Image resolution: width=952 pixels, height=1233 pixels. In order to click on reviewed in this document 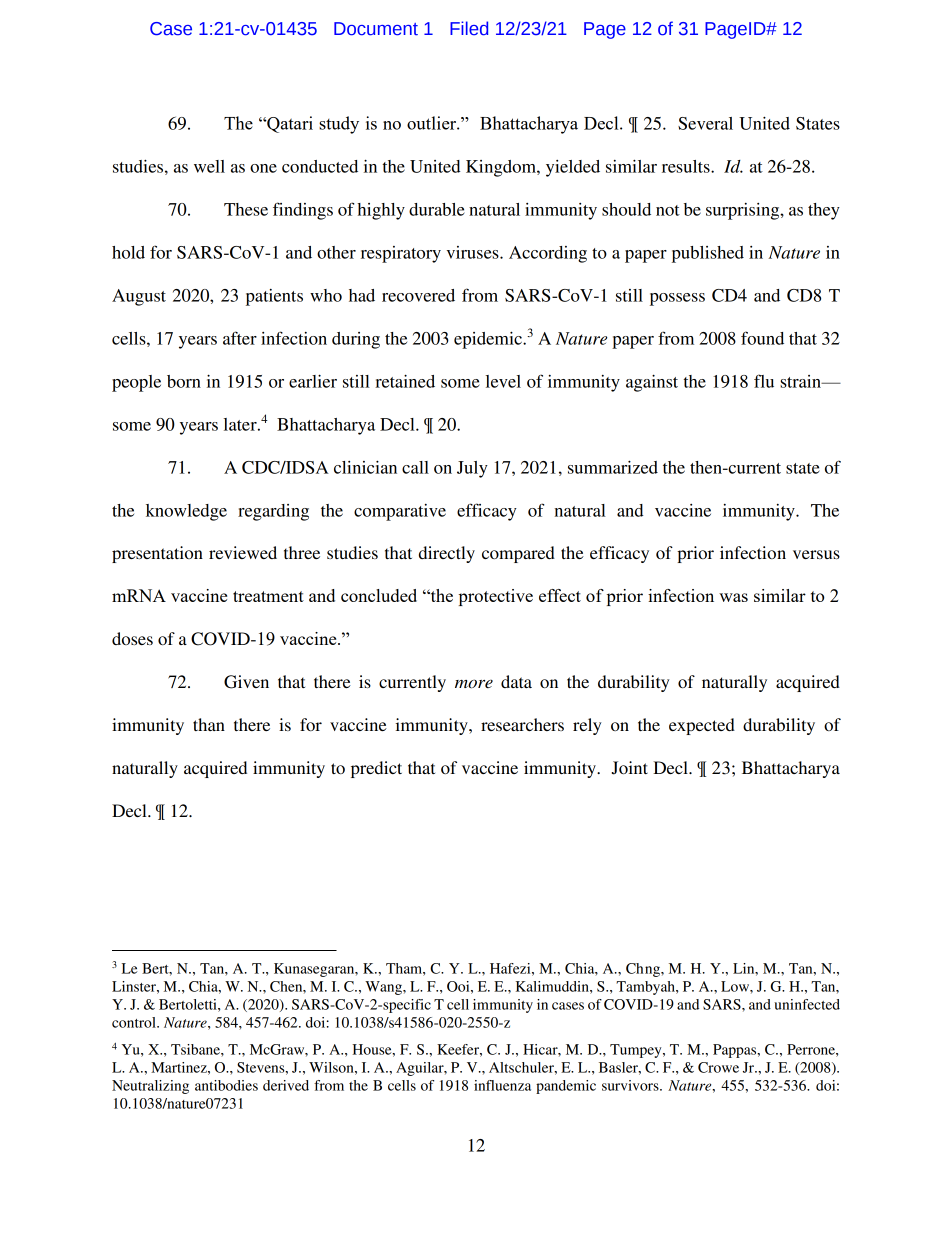, I will do `click(243, 552)`.
